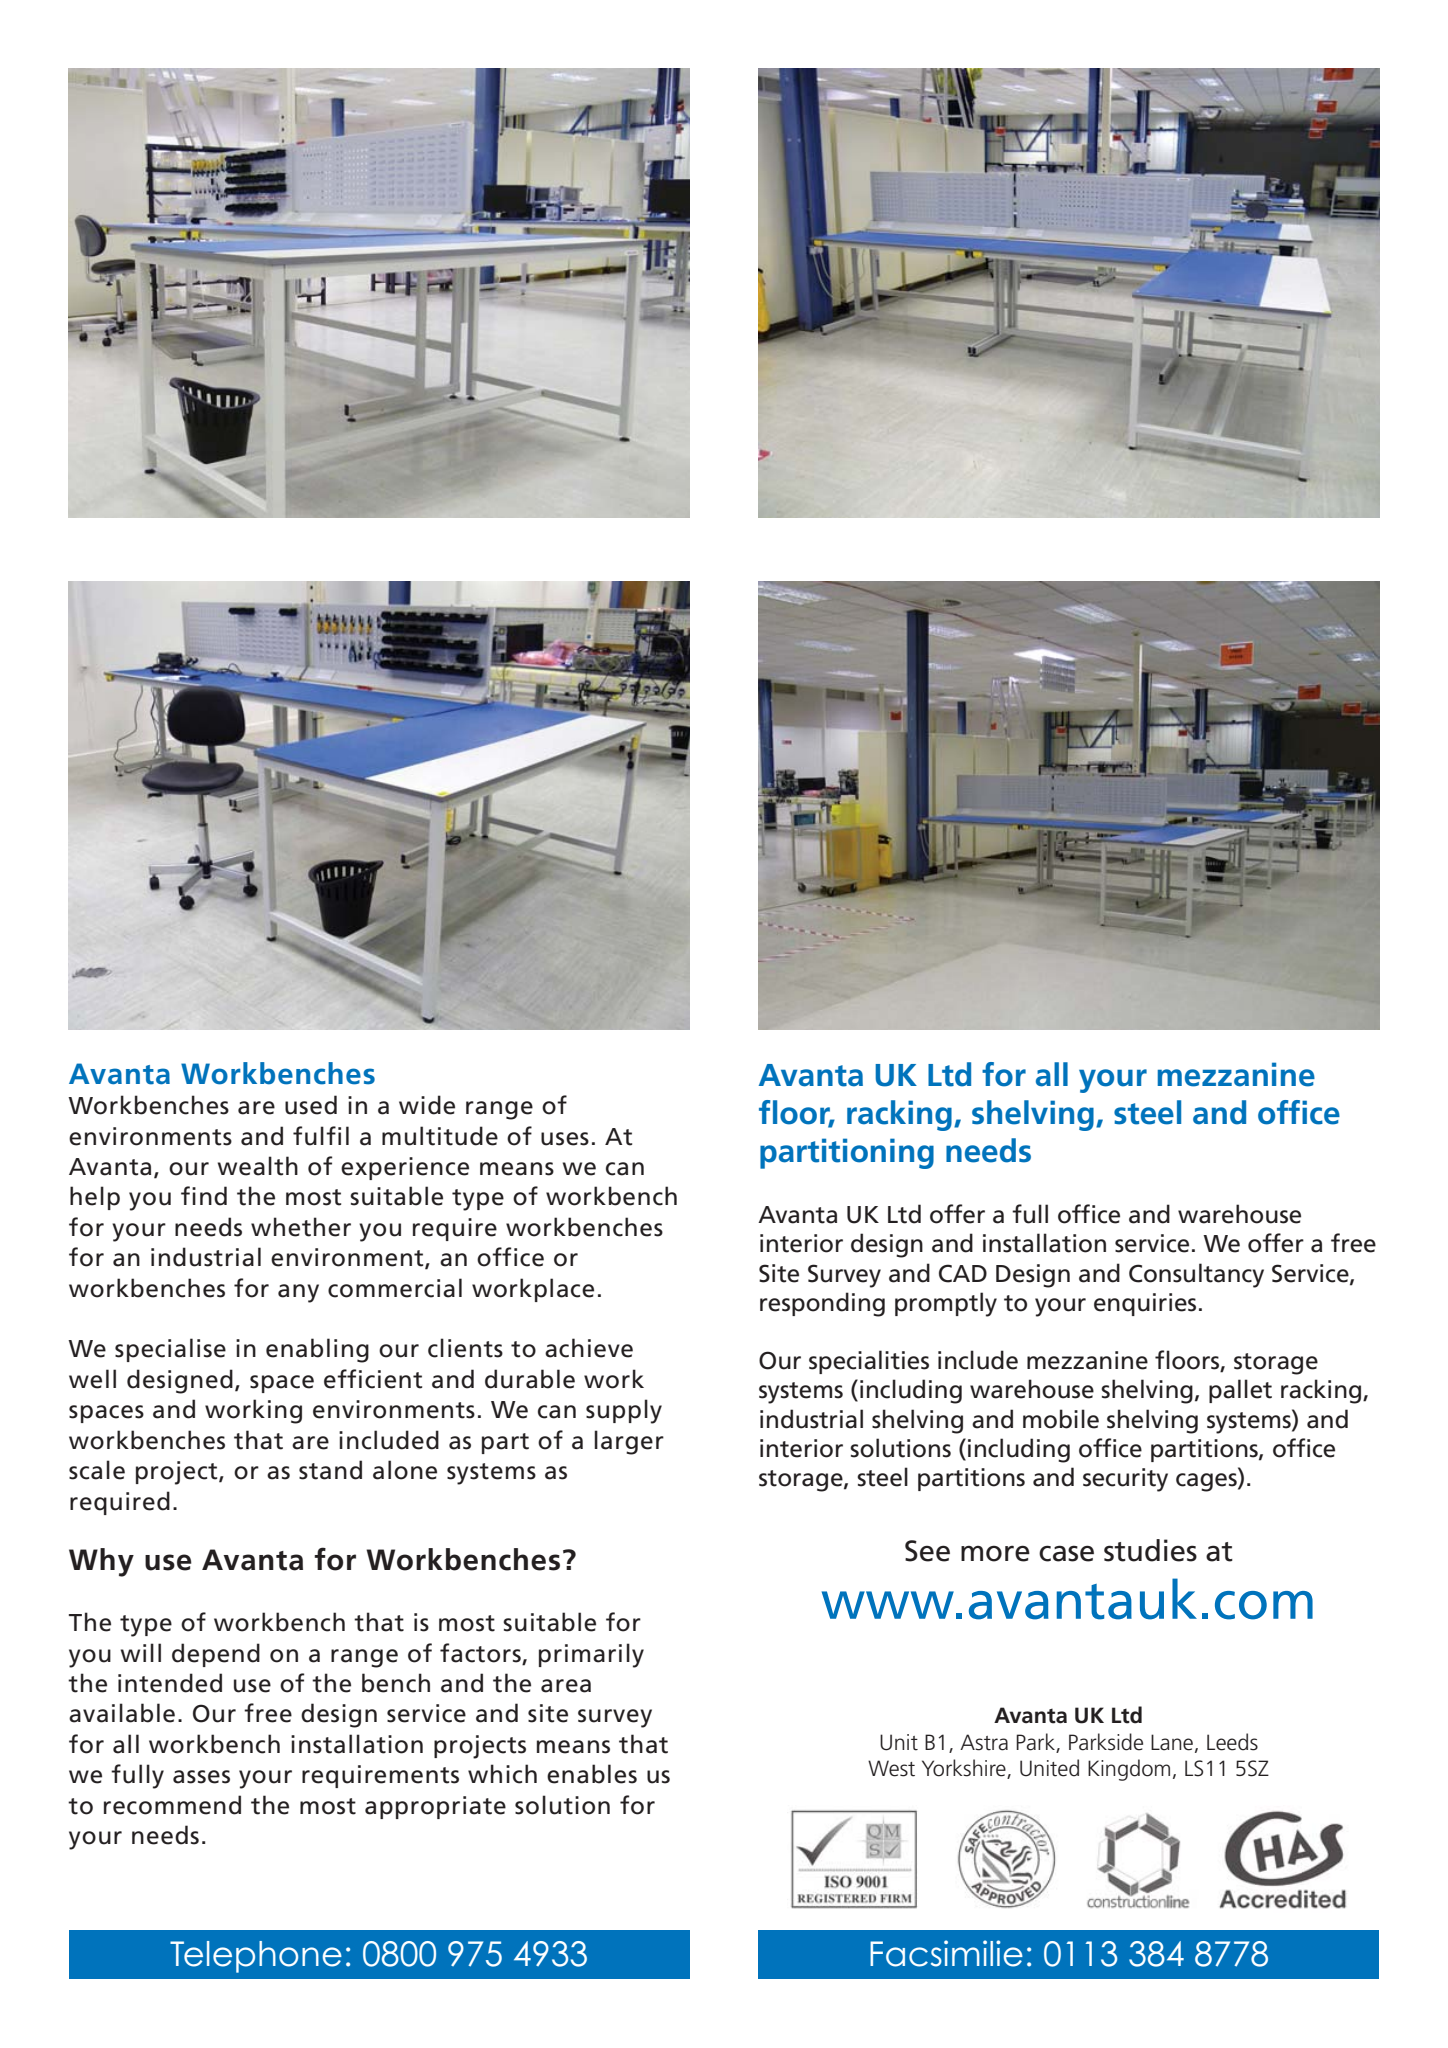 Image resolution: width=1448 pixels, height=2048 pixels. Describe the element at coordinates (216, 1655) in the page. I see `depend` at that location.
